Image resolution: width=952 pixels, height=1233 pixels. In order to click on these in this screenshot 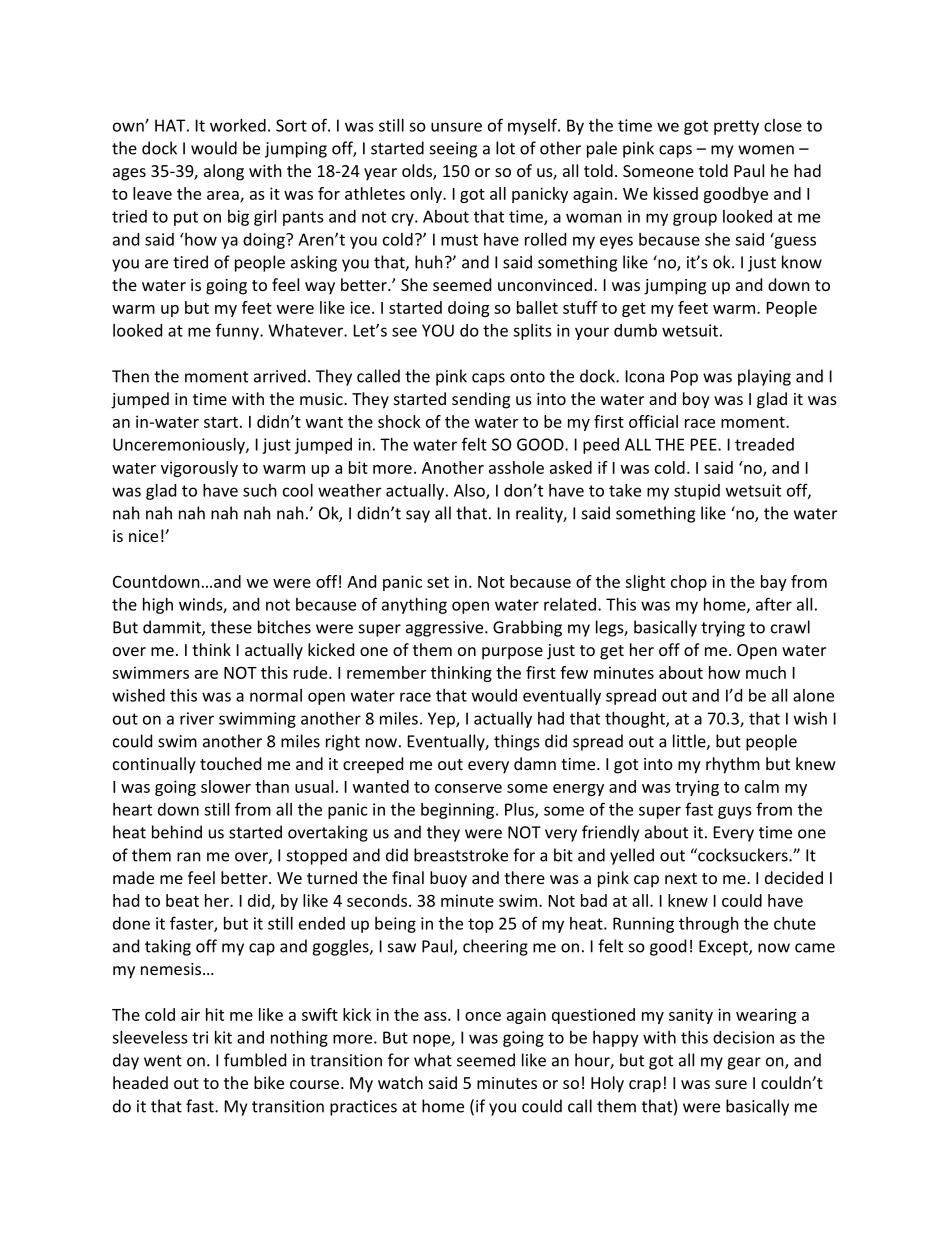, I will do `click(231, 627)`.
